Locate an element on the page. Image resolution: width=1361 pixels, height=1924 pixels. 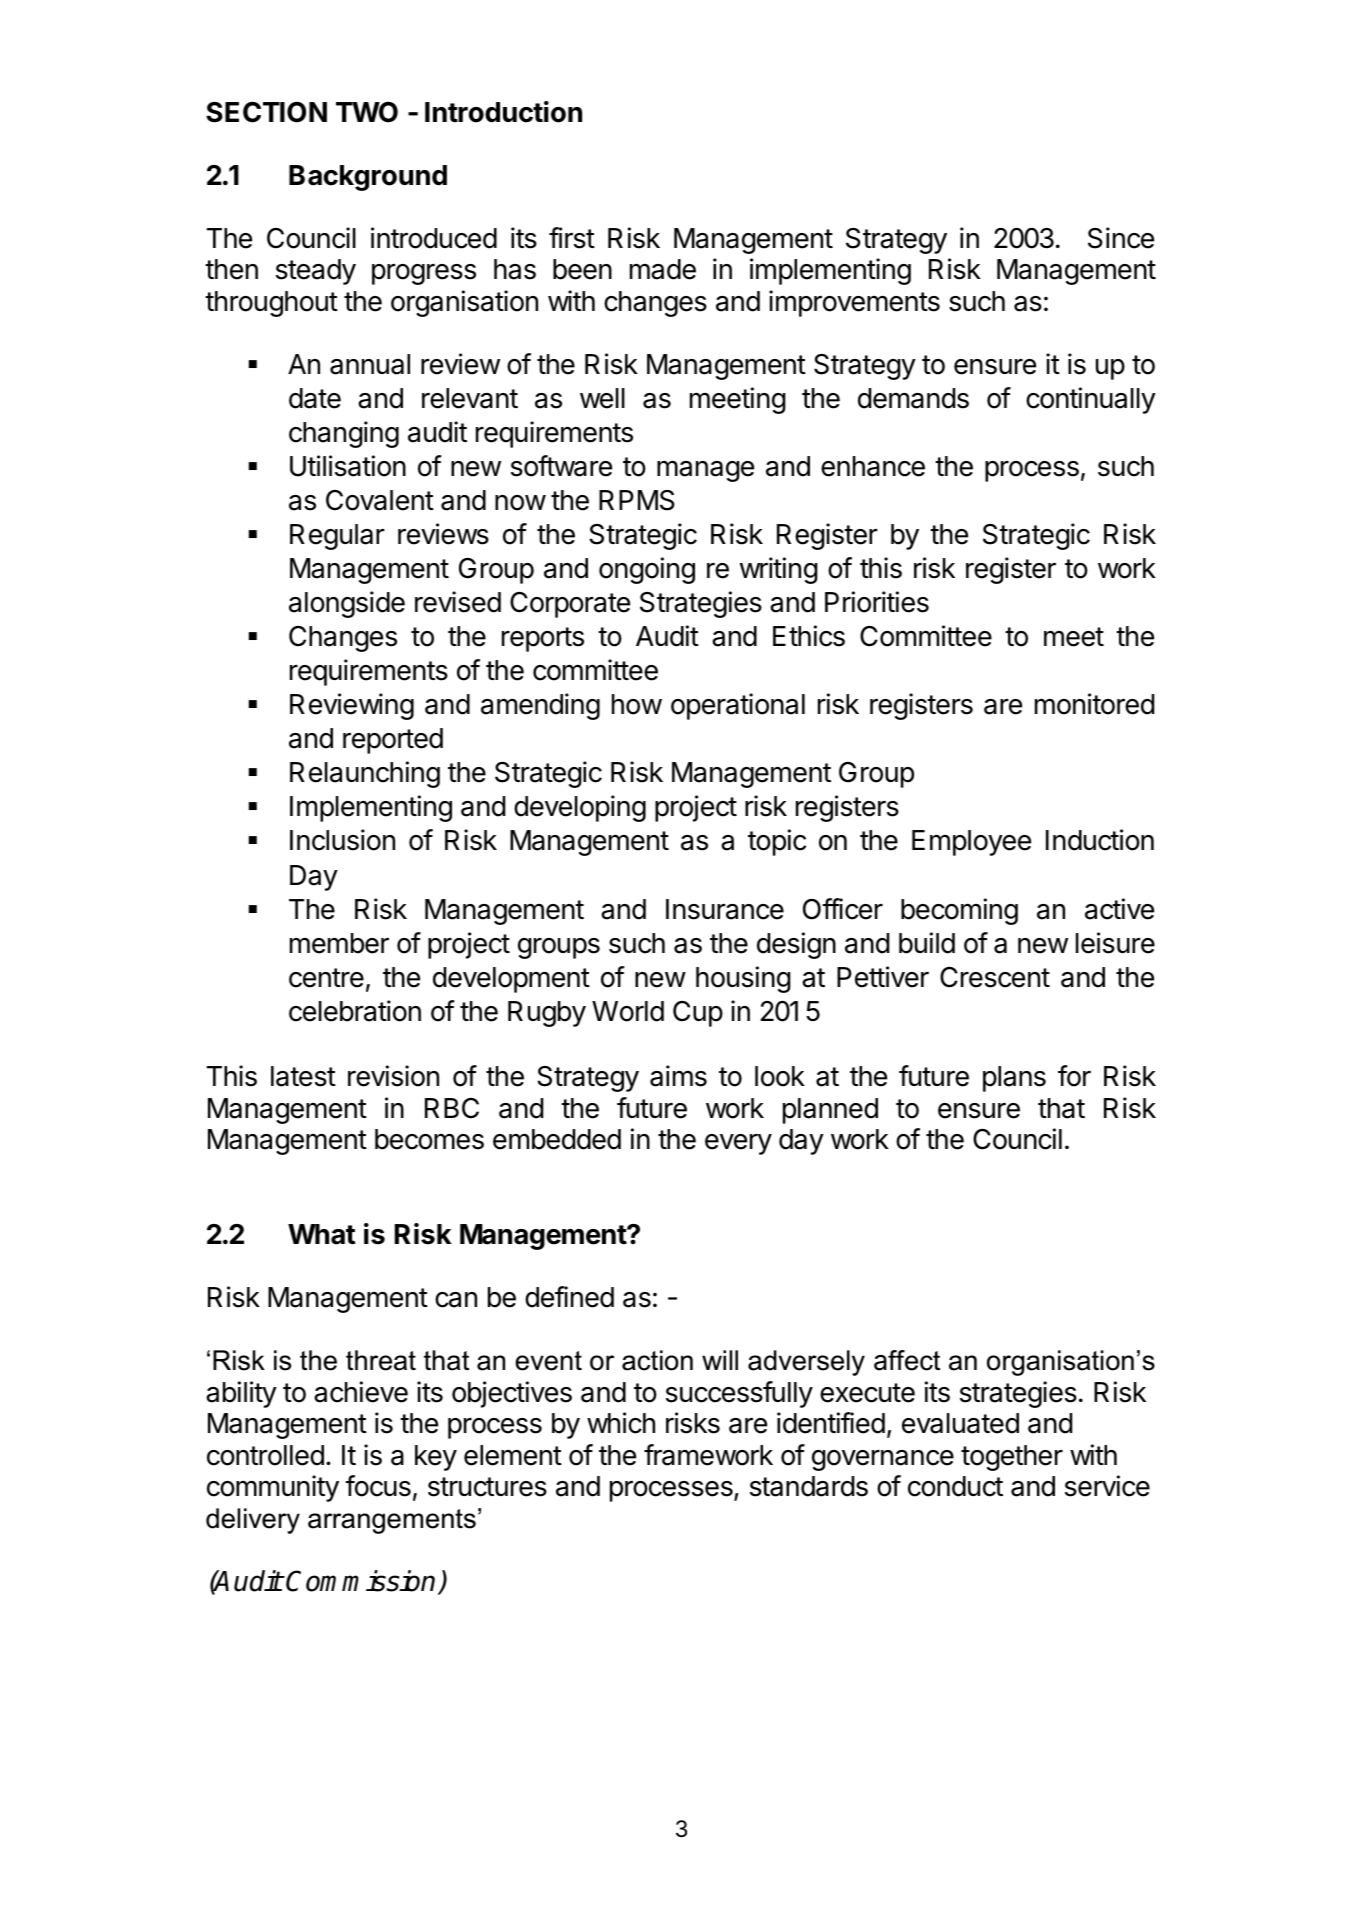
Since is located at coordinates (1121, 238).
